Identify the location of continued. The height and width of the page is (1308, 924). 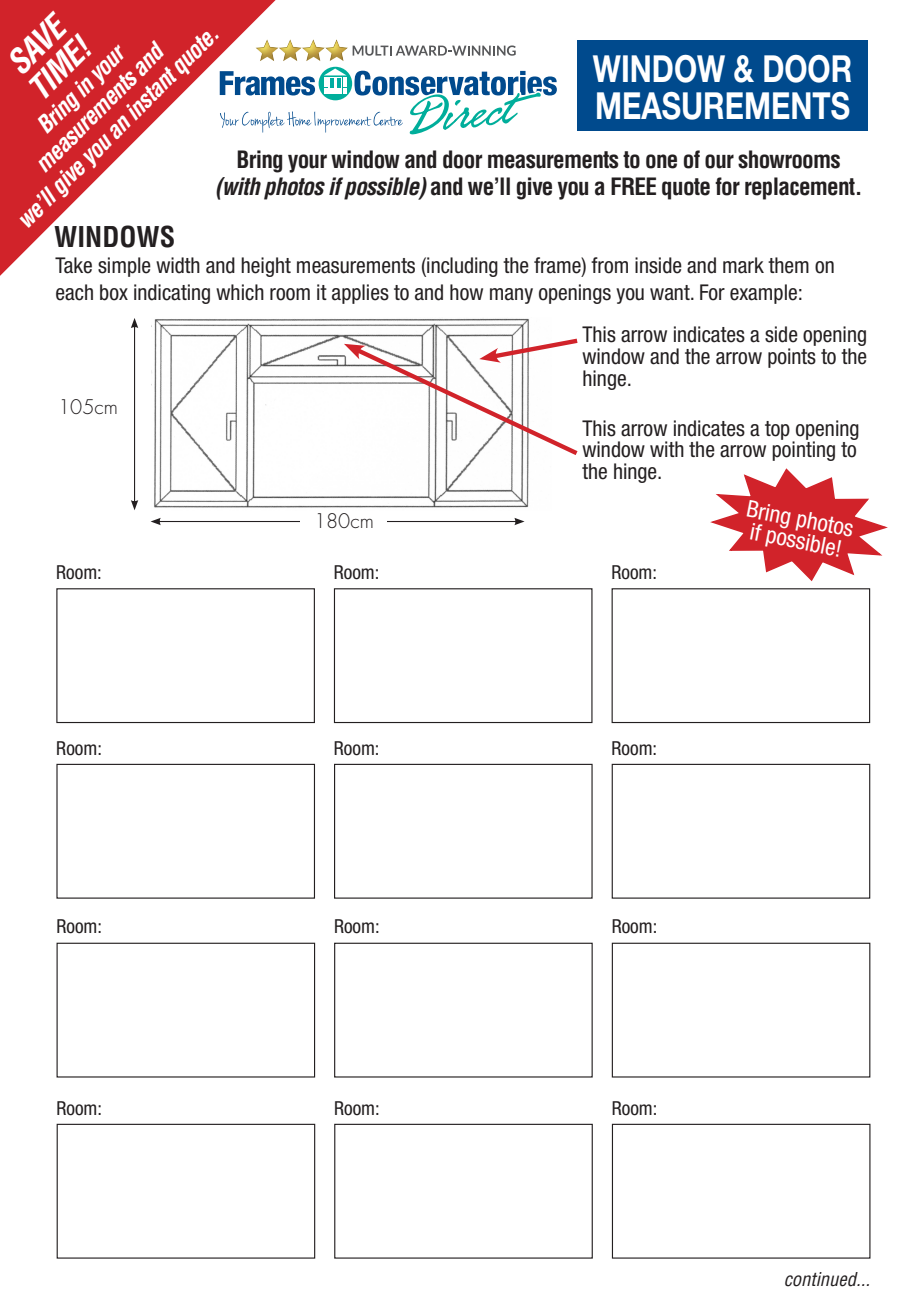
(822, 1279).
